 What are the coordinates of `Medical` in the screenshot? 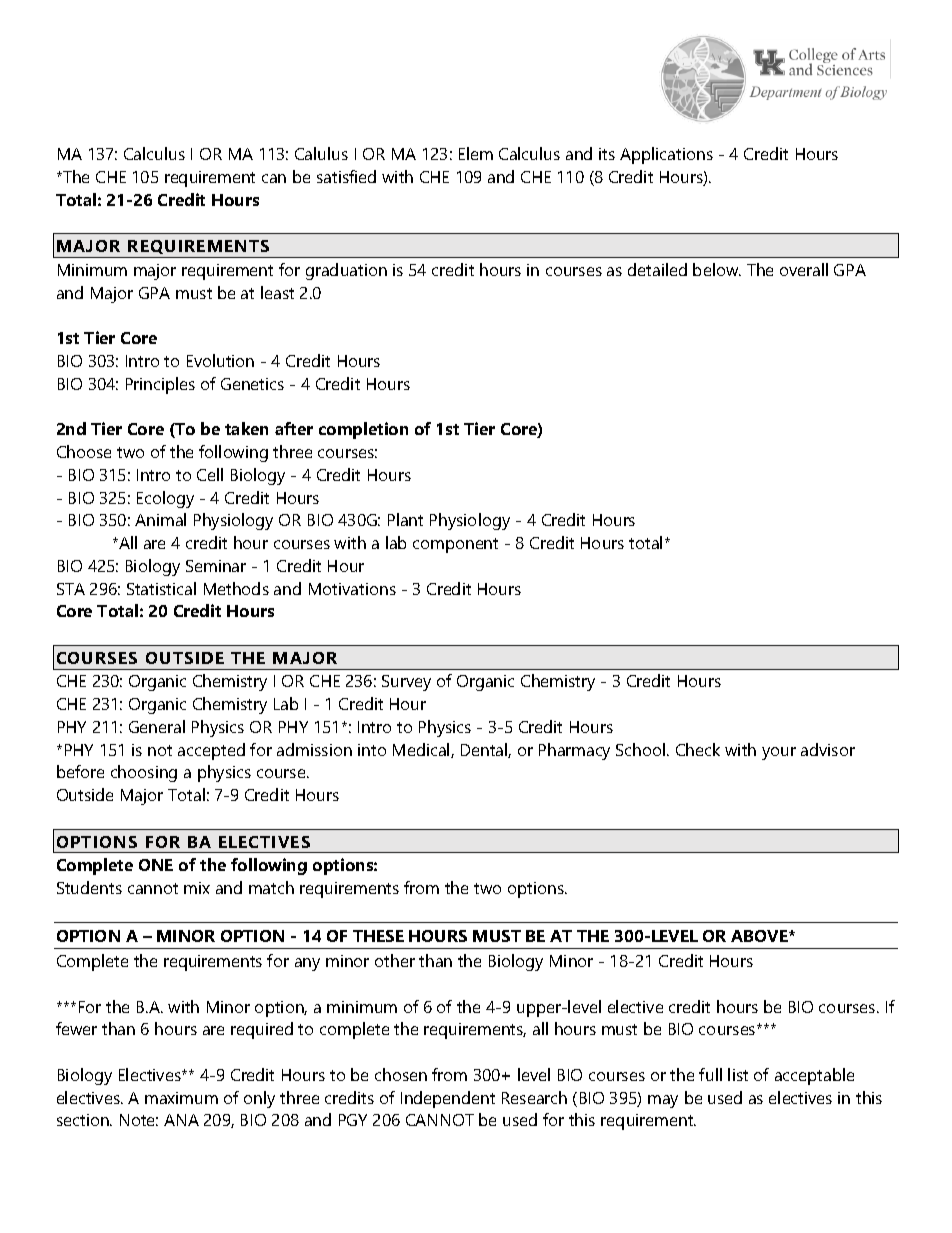 It's located at (422, 750).
